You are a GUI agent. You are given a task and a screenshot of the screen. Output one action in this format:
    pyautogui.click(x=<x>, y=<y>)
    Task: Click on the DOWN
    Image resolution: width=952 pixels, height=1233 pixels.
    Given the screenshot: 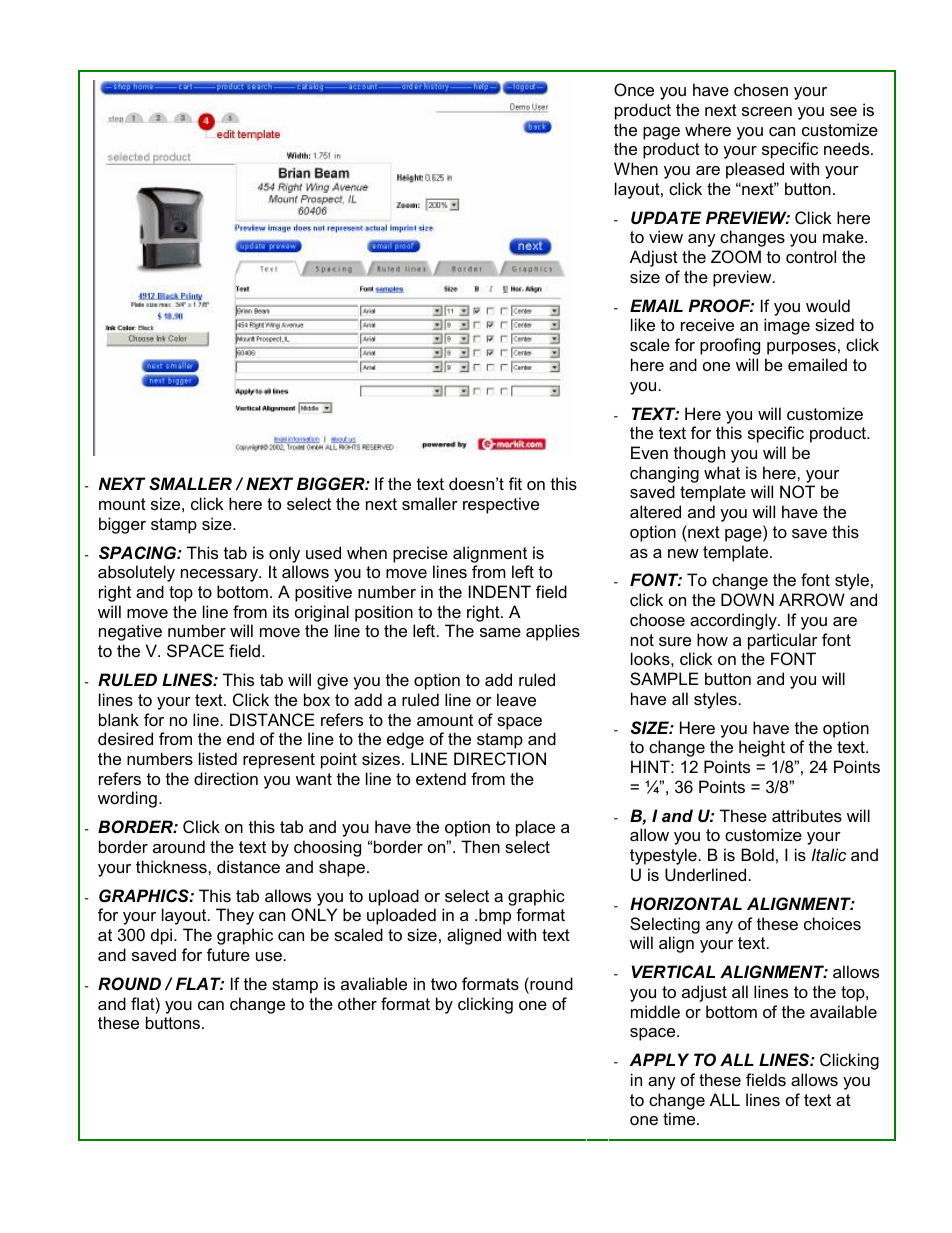 What is the action you would take?
    pyautogui.click(x=747, y=599)
